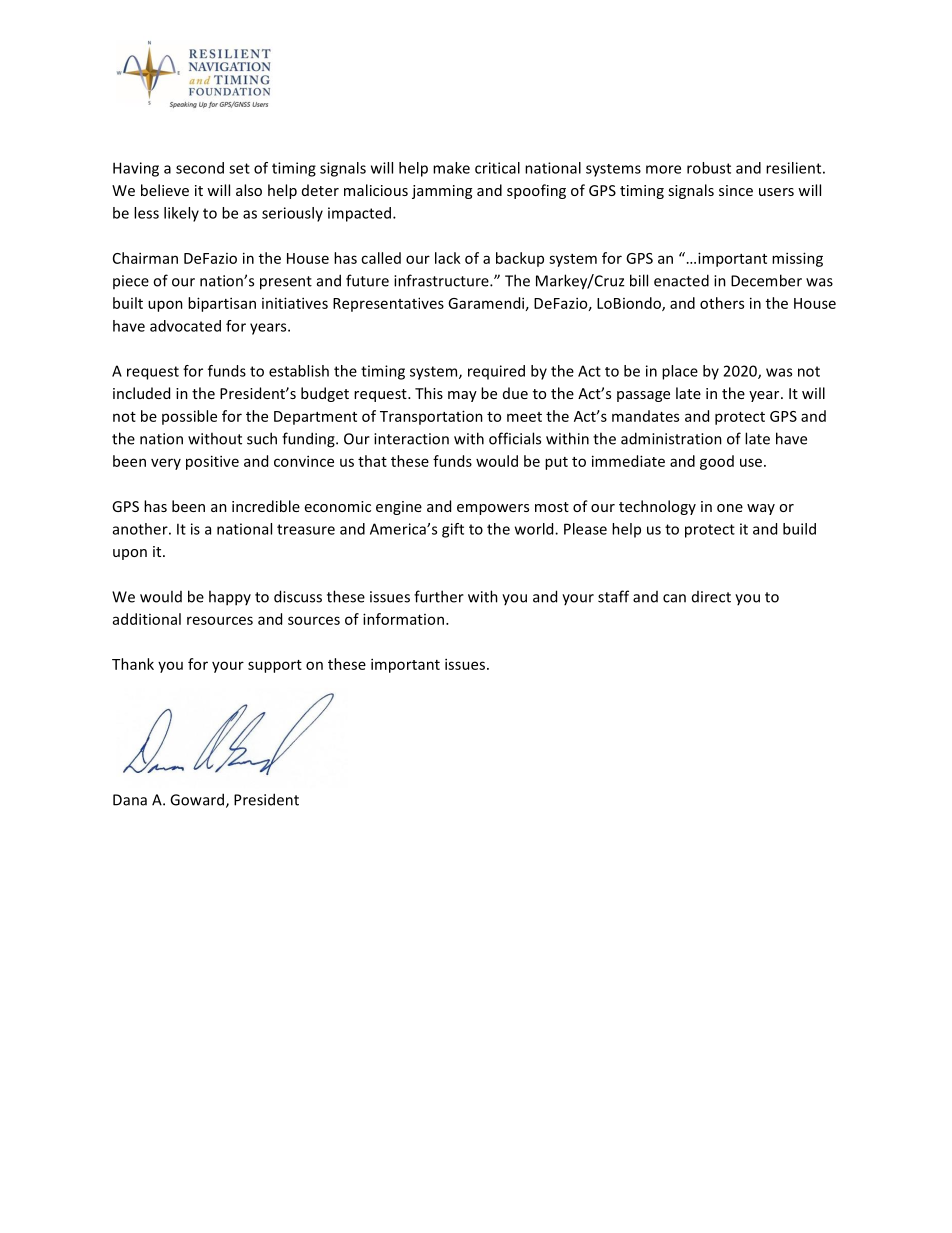 The height and width of the screenshot is (1233, 952). What do you see at coordinates (674, 598) in the screenshot?
I see `can` at bounding box center [674, 598].
